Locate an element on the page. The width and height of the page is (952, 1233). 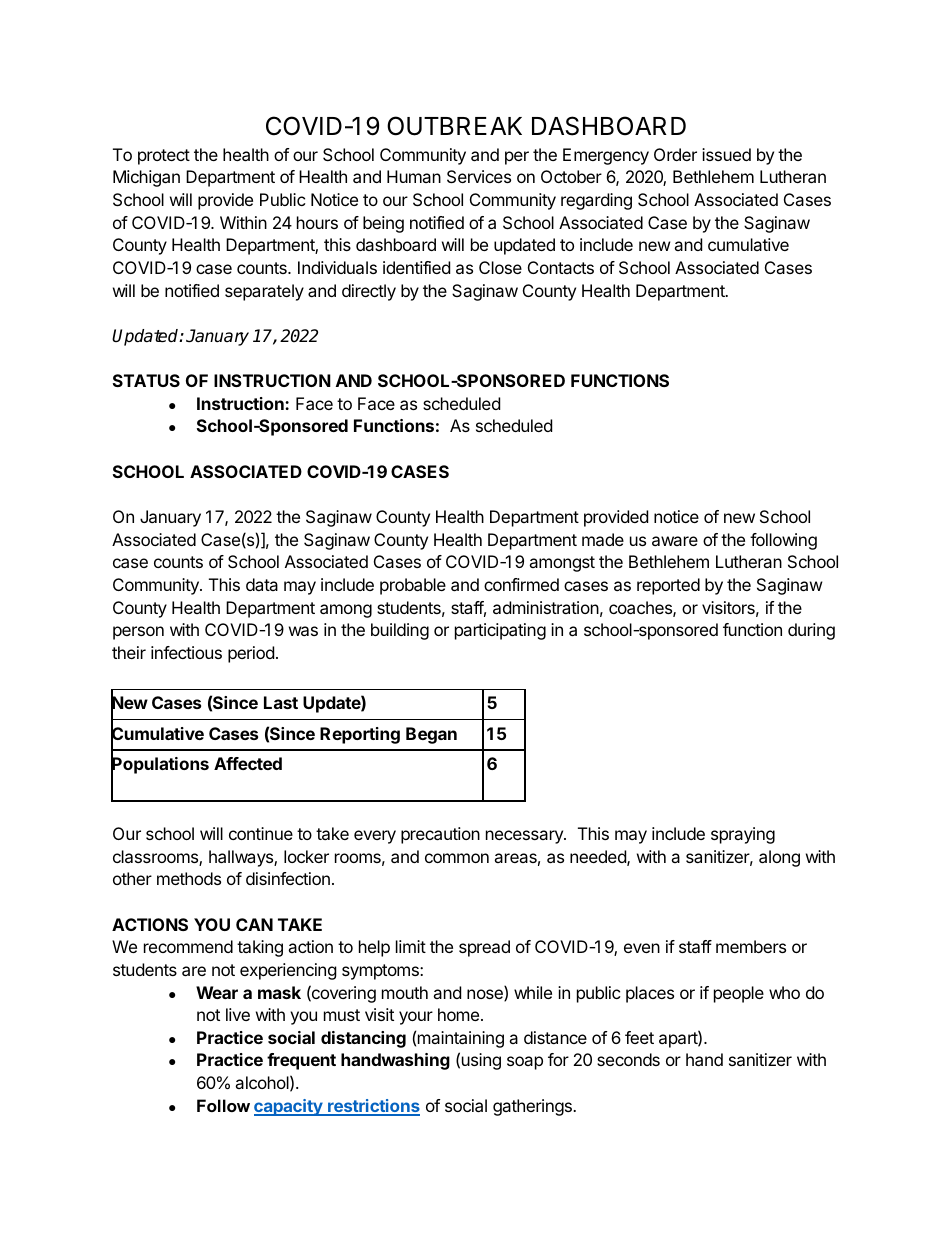
capacity is located at coordinates (289, 1107).
